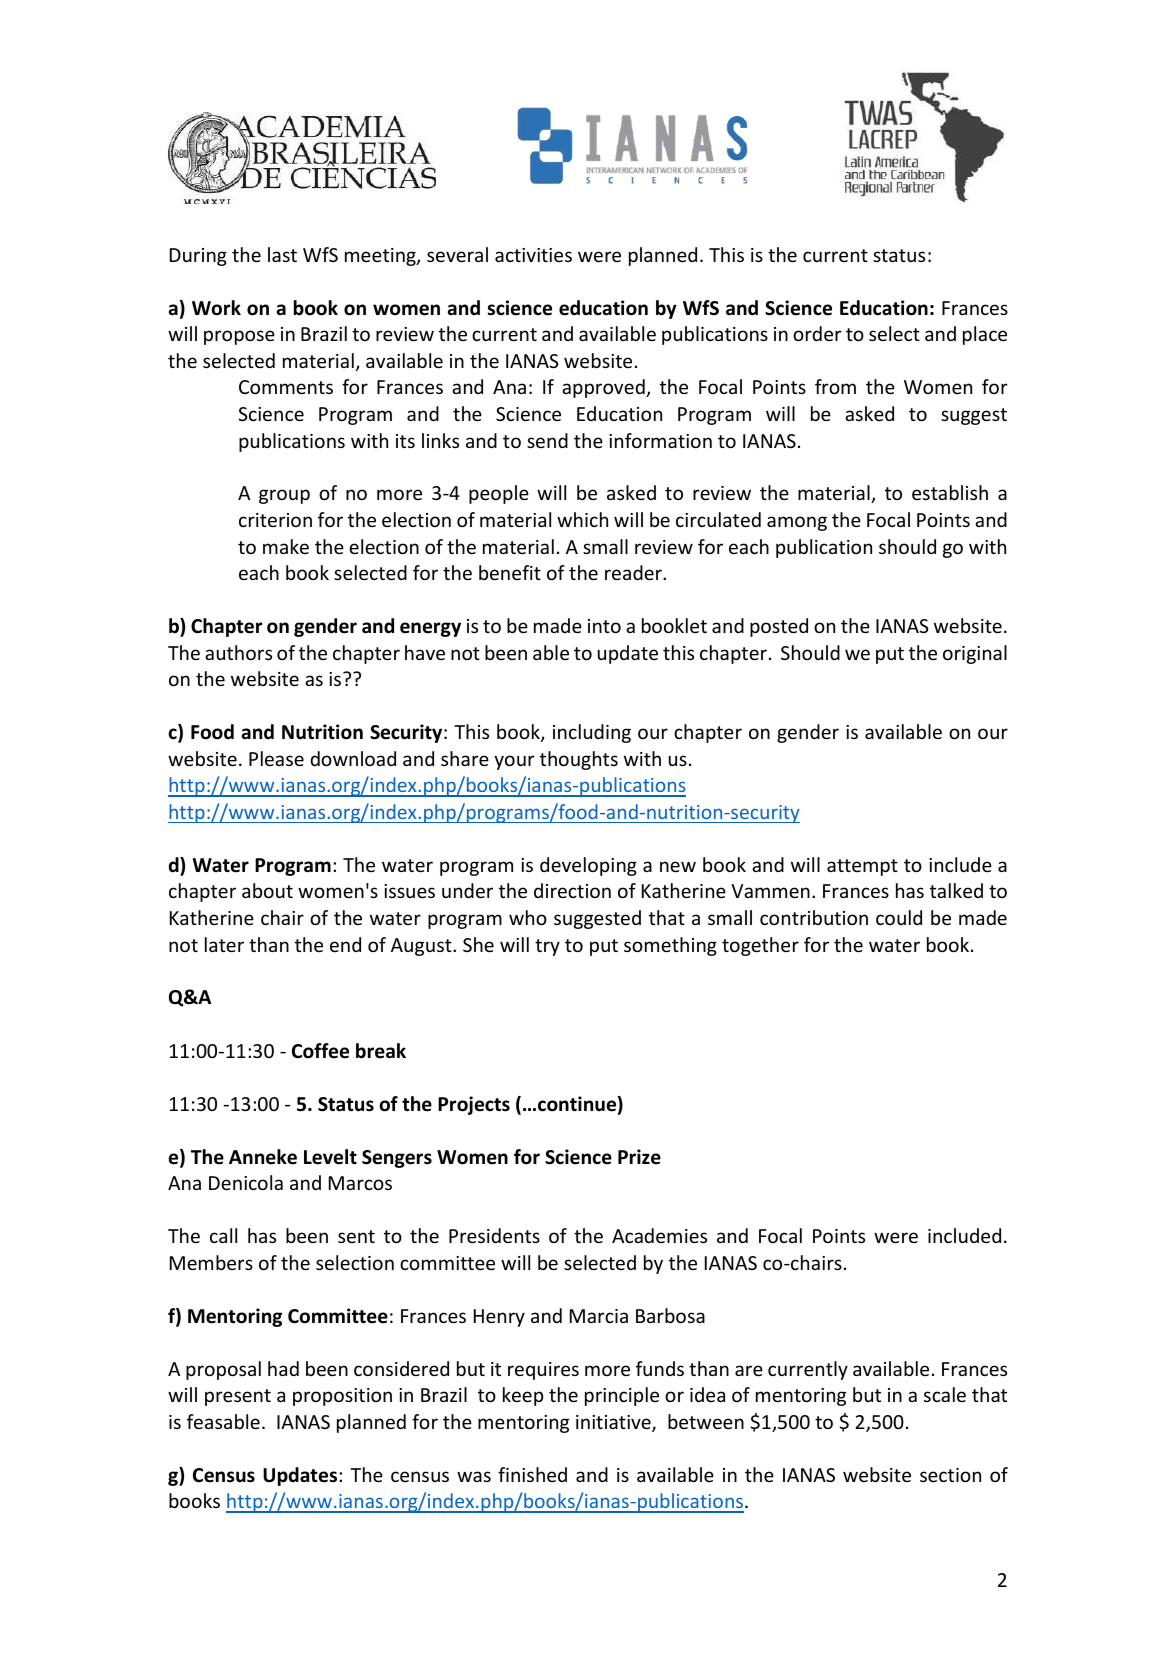 The width and height of the screenshot is (1176, 1663). Describe the element at coordinates (950, 1475) in the screenshot. I see `section` at that location.
